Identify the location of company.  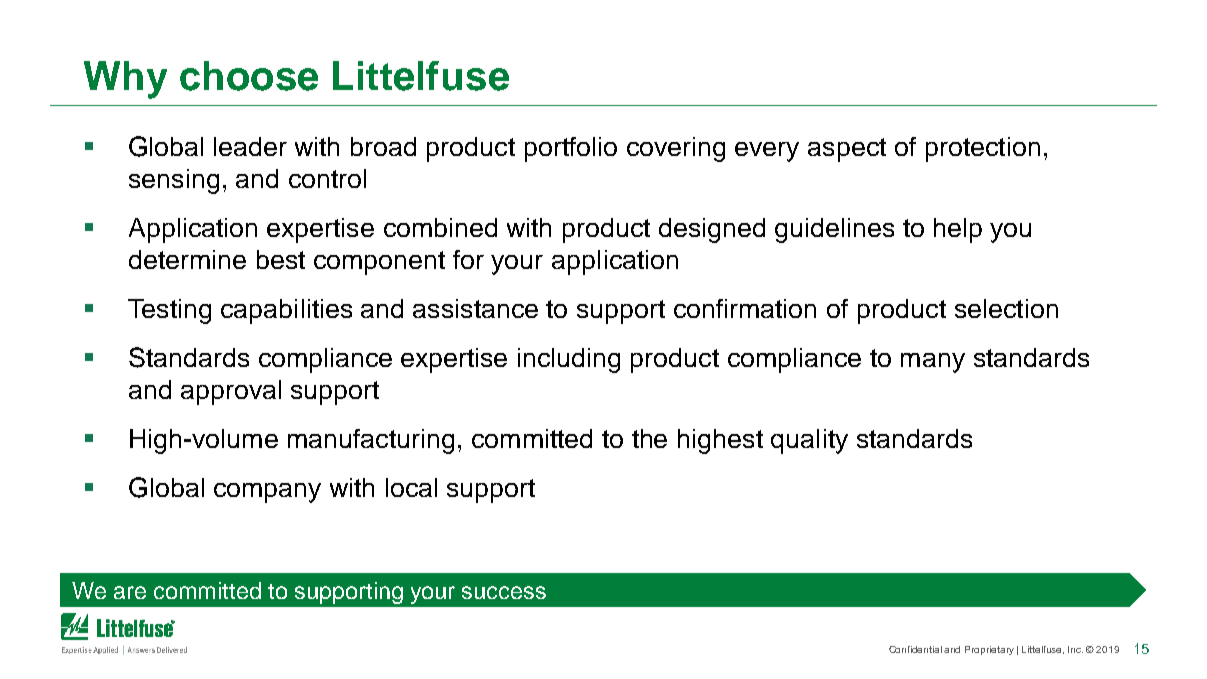
(267, 493).
